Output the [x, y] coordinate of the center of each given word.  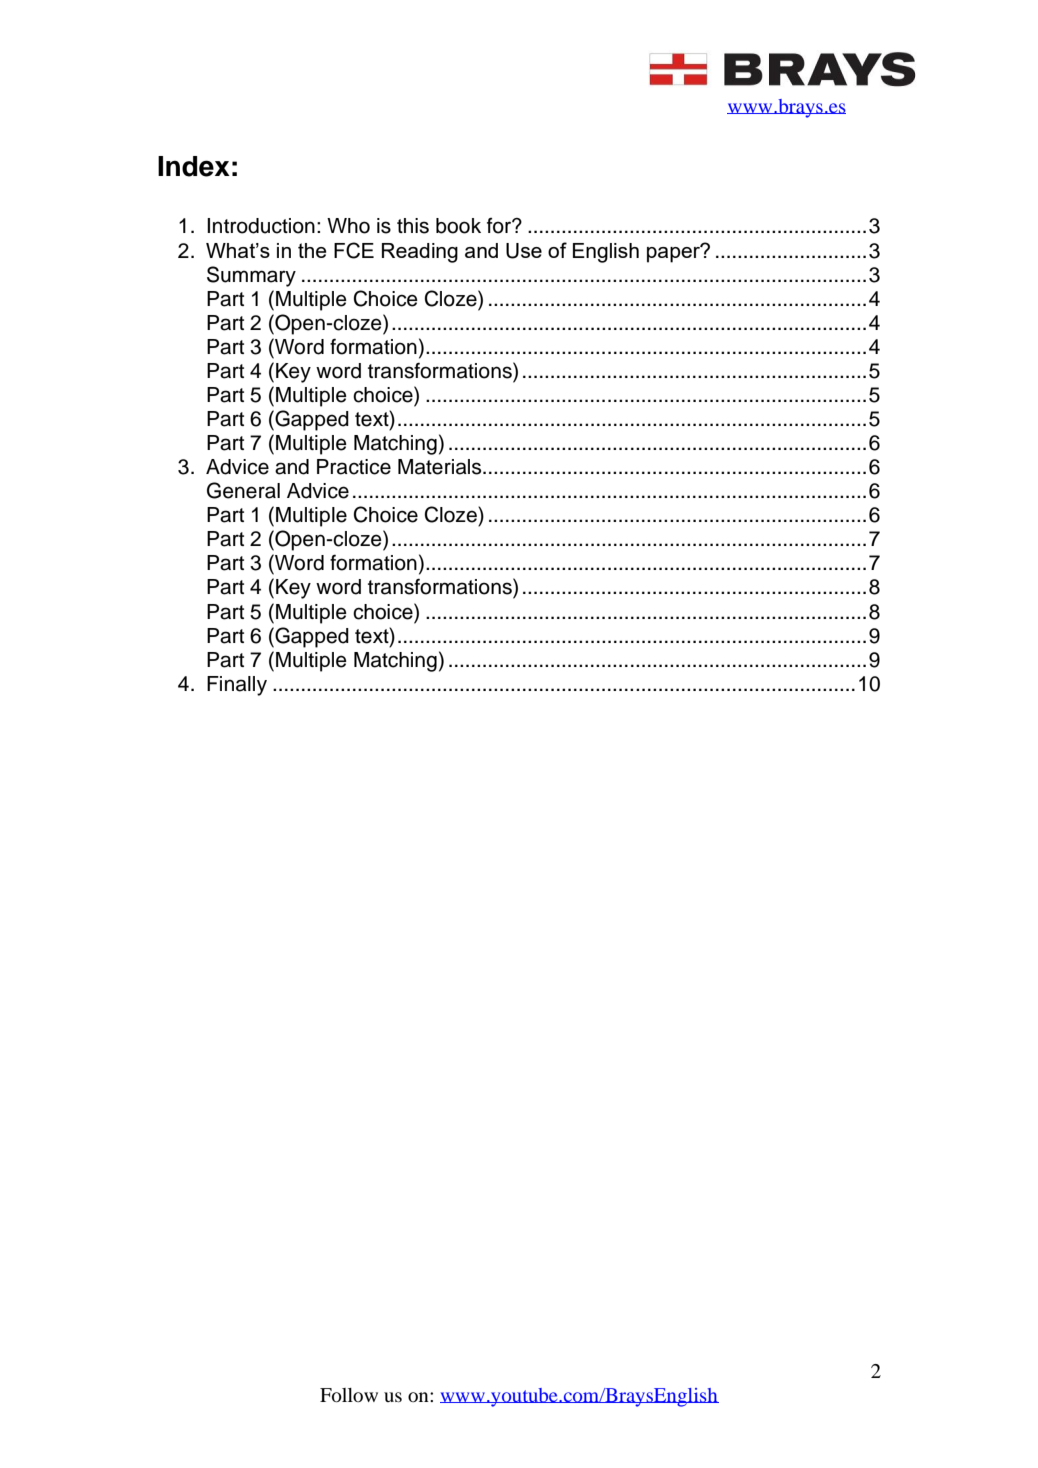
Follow [349, 1395]
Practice [354, 467]
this [413, 226]
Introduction [261, 226]
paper [675, 253]
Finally [237, 686]
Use [524, 251]
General [243, 490]
